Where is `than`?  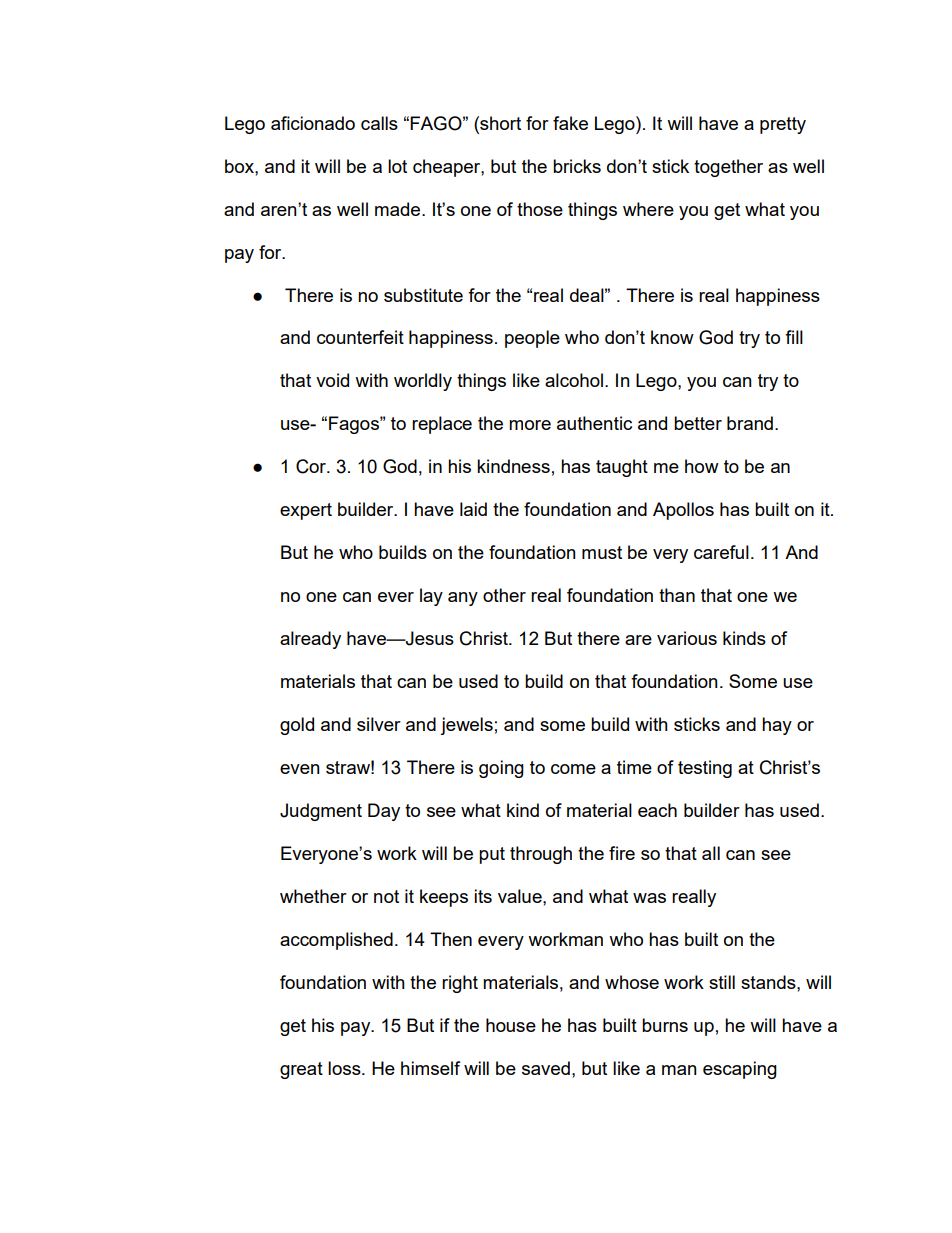 than is located at coordinates (677, 595).
